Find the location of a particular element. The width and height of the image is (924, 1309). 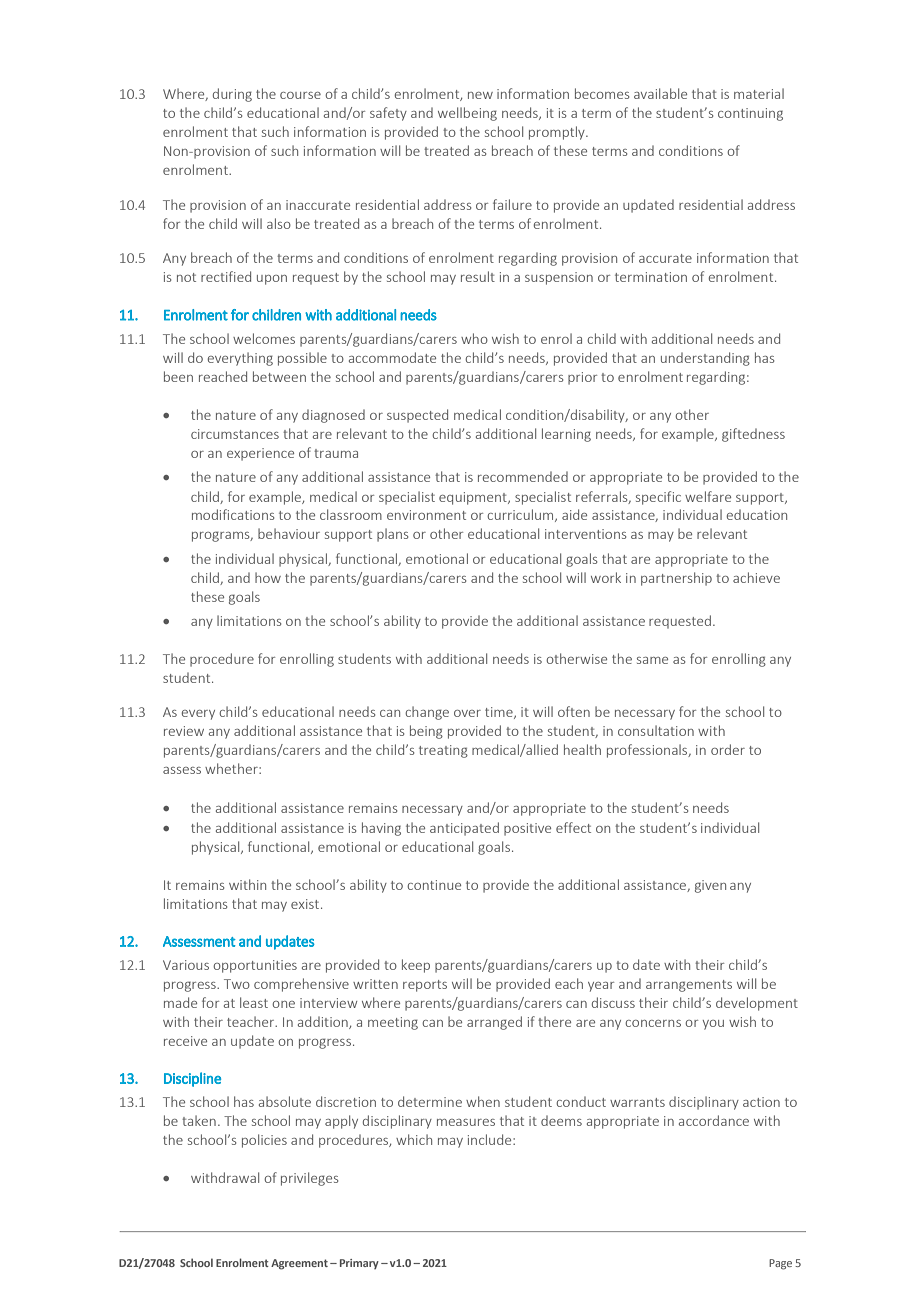

continuing is located at coordinates (750, 114).
